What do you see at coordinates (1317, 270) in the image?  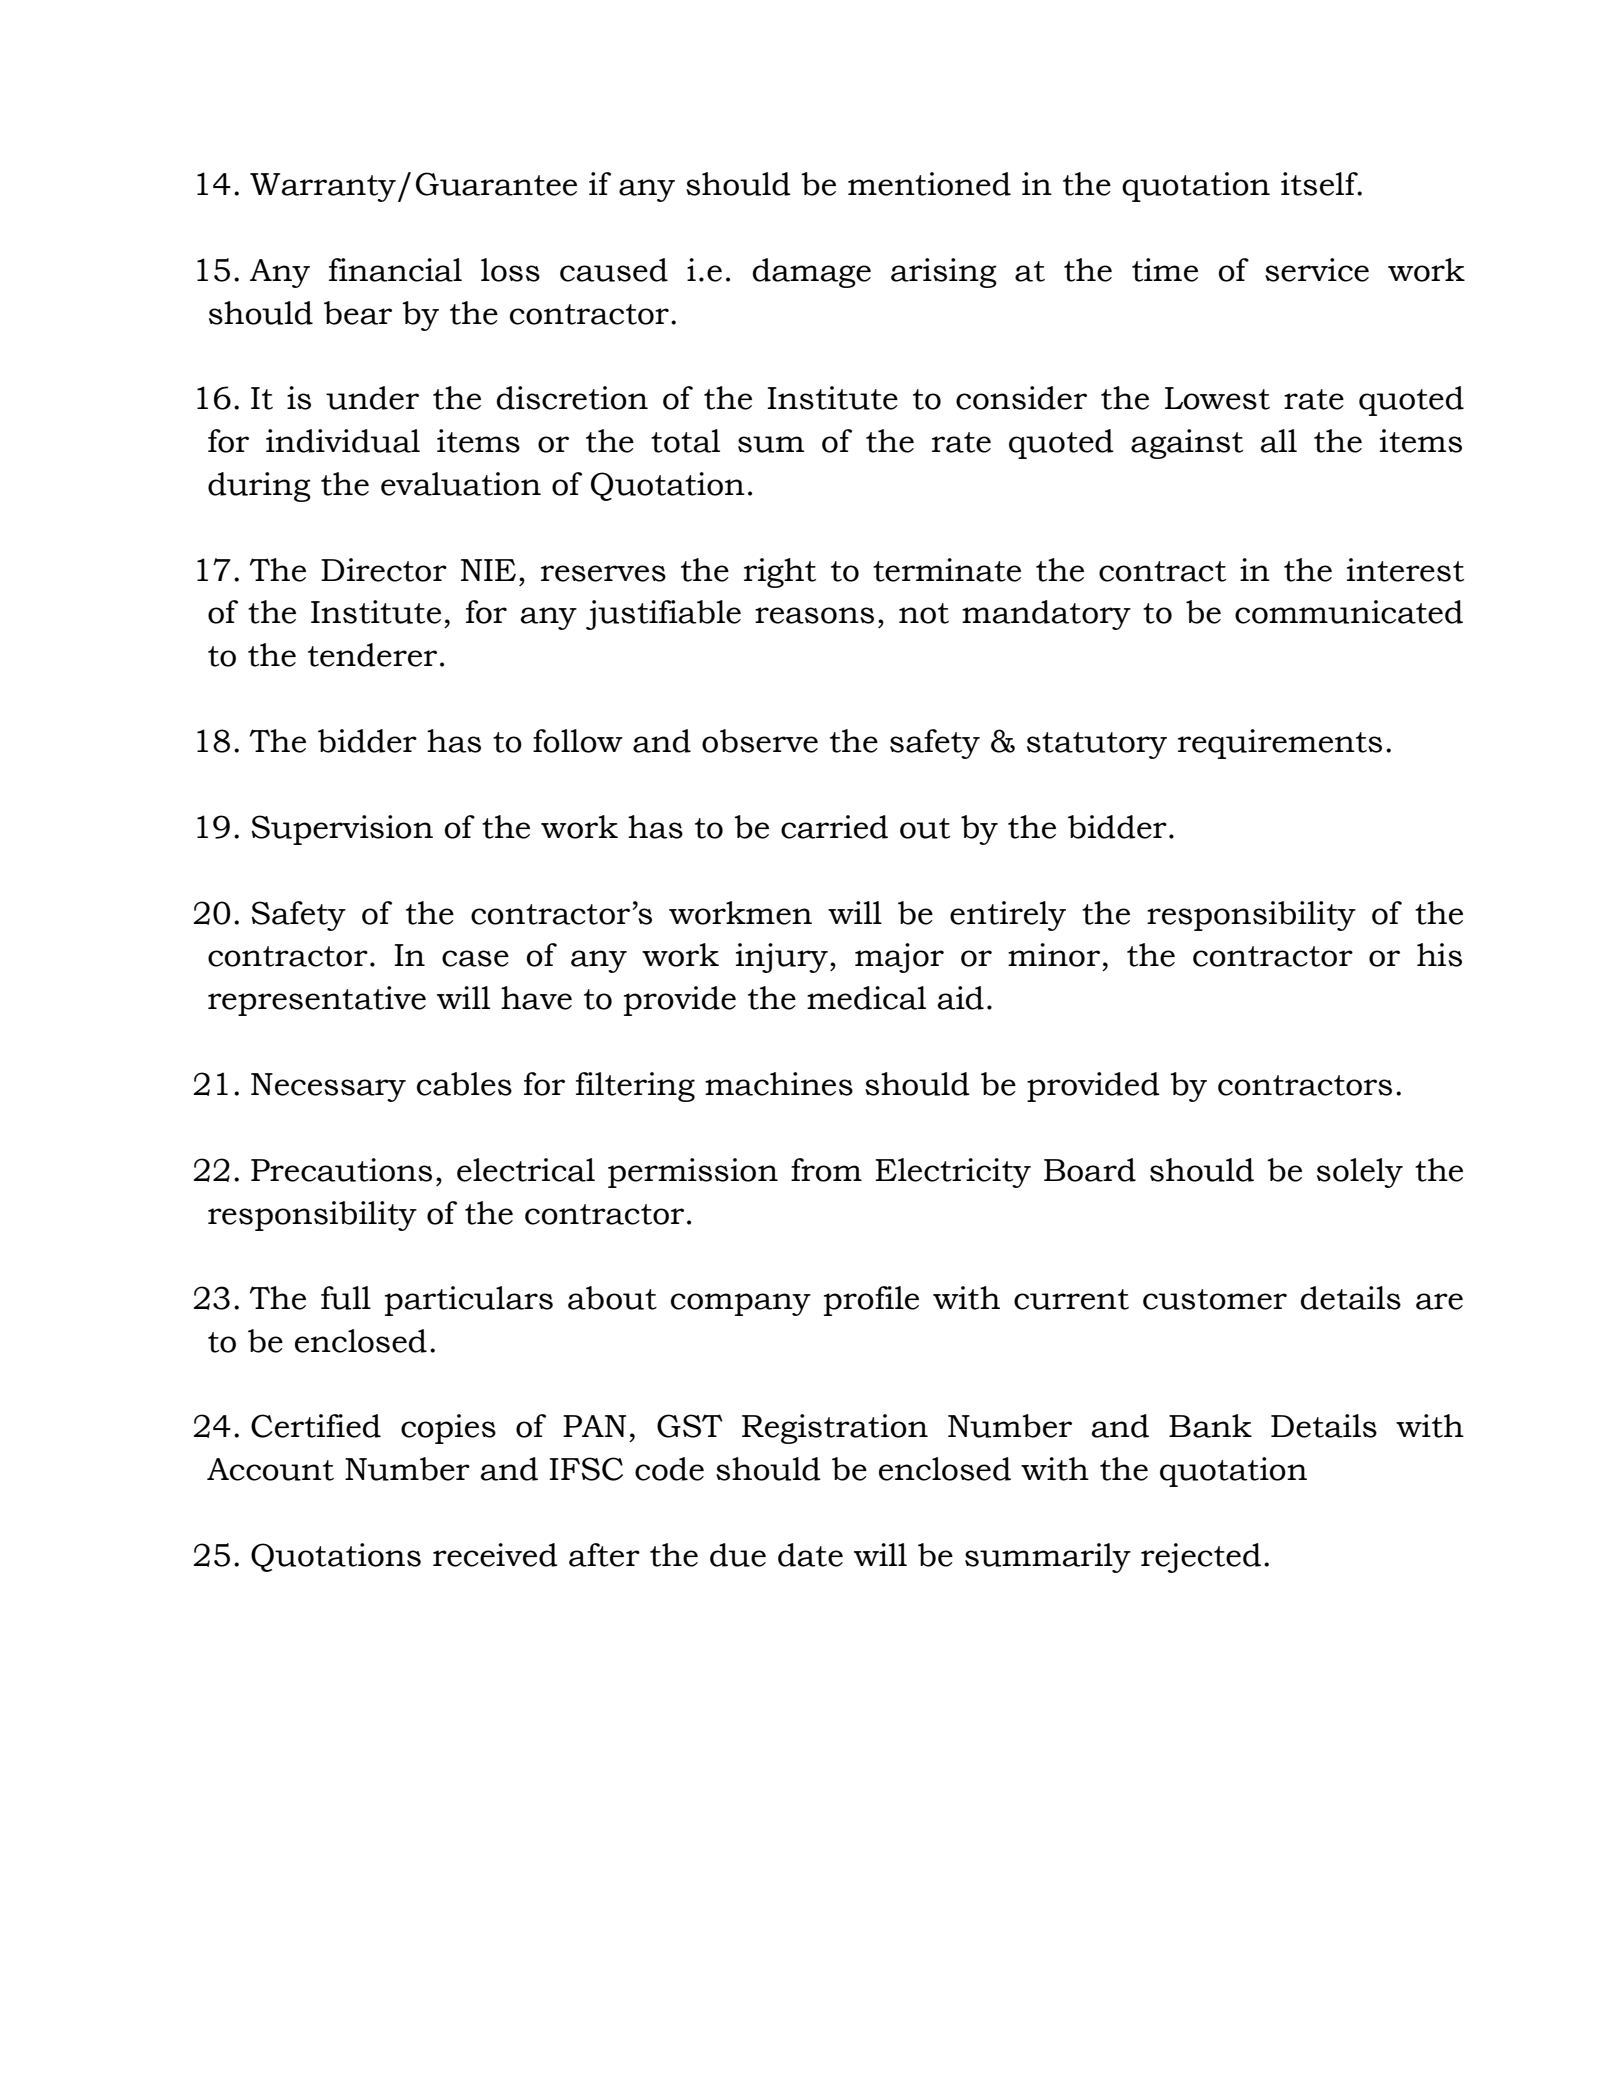 I see `service` at bounding box center [1317, 270].
